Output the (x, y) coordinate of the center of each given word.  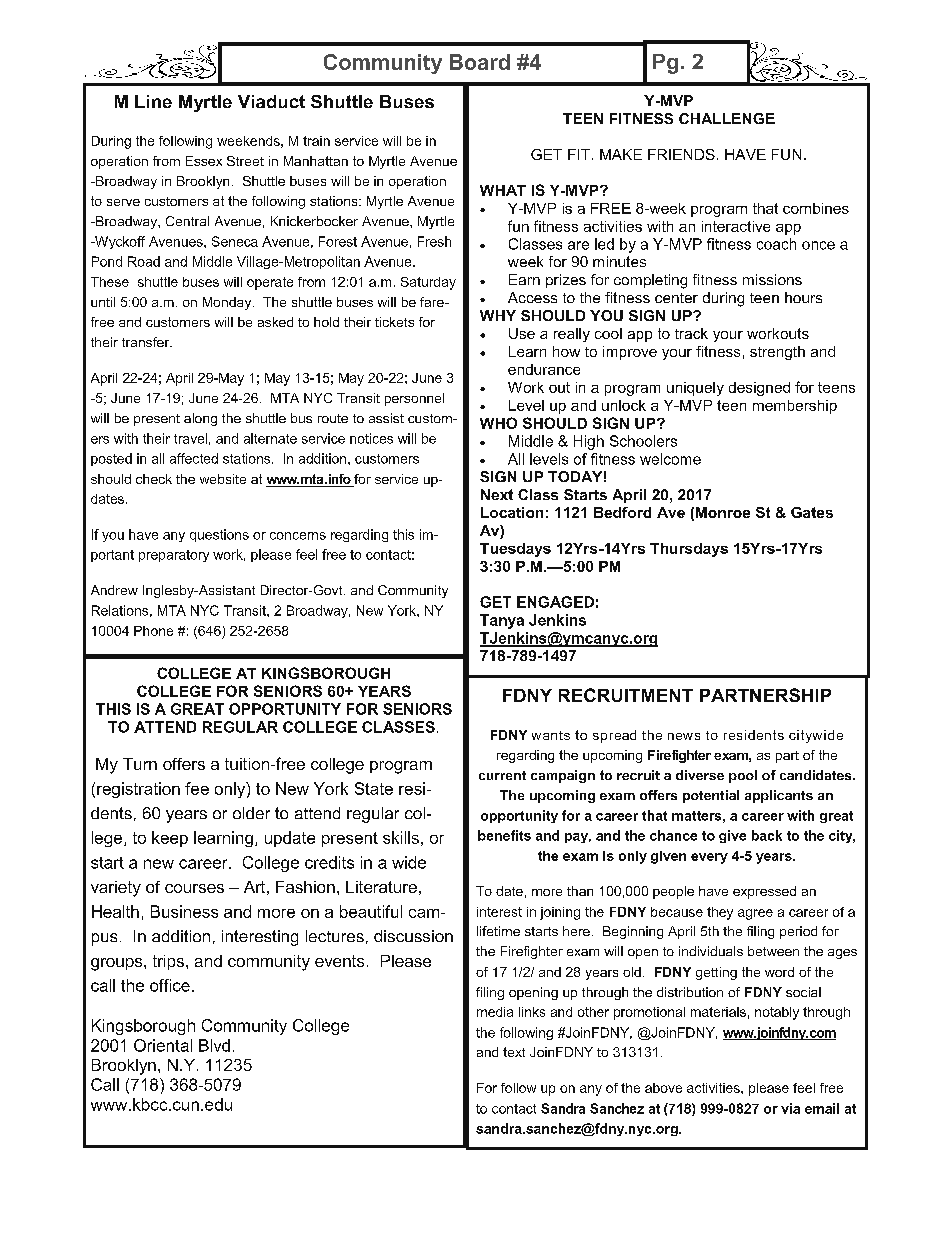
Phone (153, 631)
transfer (147, 342)
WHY (498, 315)
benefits (504, 835)
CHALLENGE (727, 118)
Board (480, 62)
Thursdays (689, 550)
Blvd (214, 1045)
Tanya (502, 621)
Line (153, 101)
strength (777, 353)
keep (170, 839)
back (767, 835)
